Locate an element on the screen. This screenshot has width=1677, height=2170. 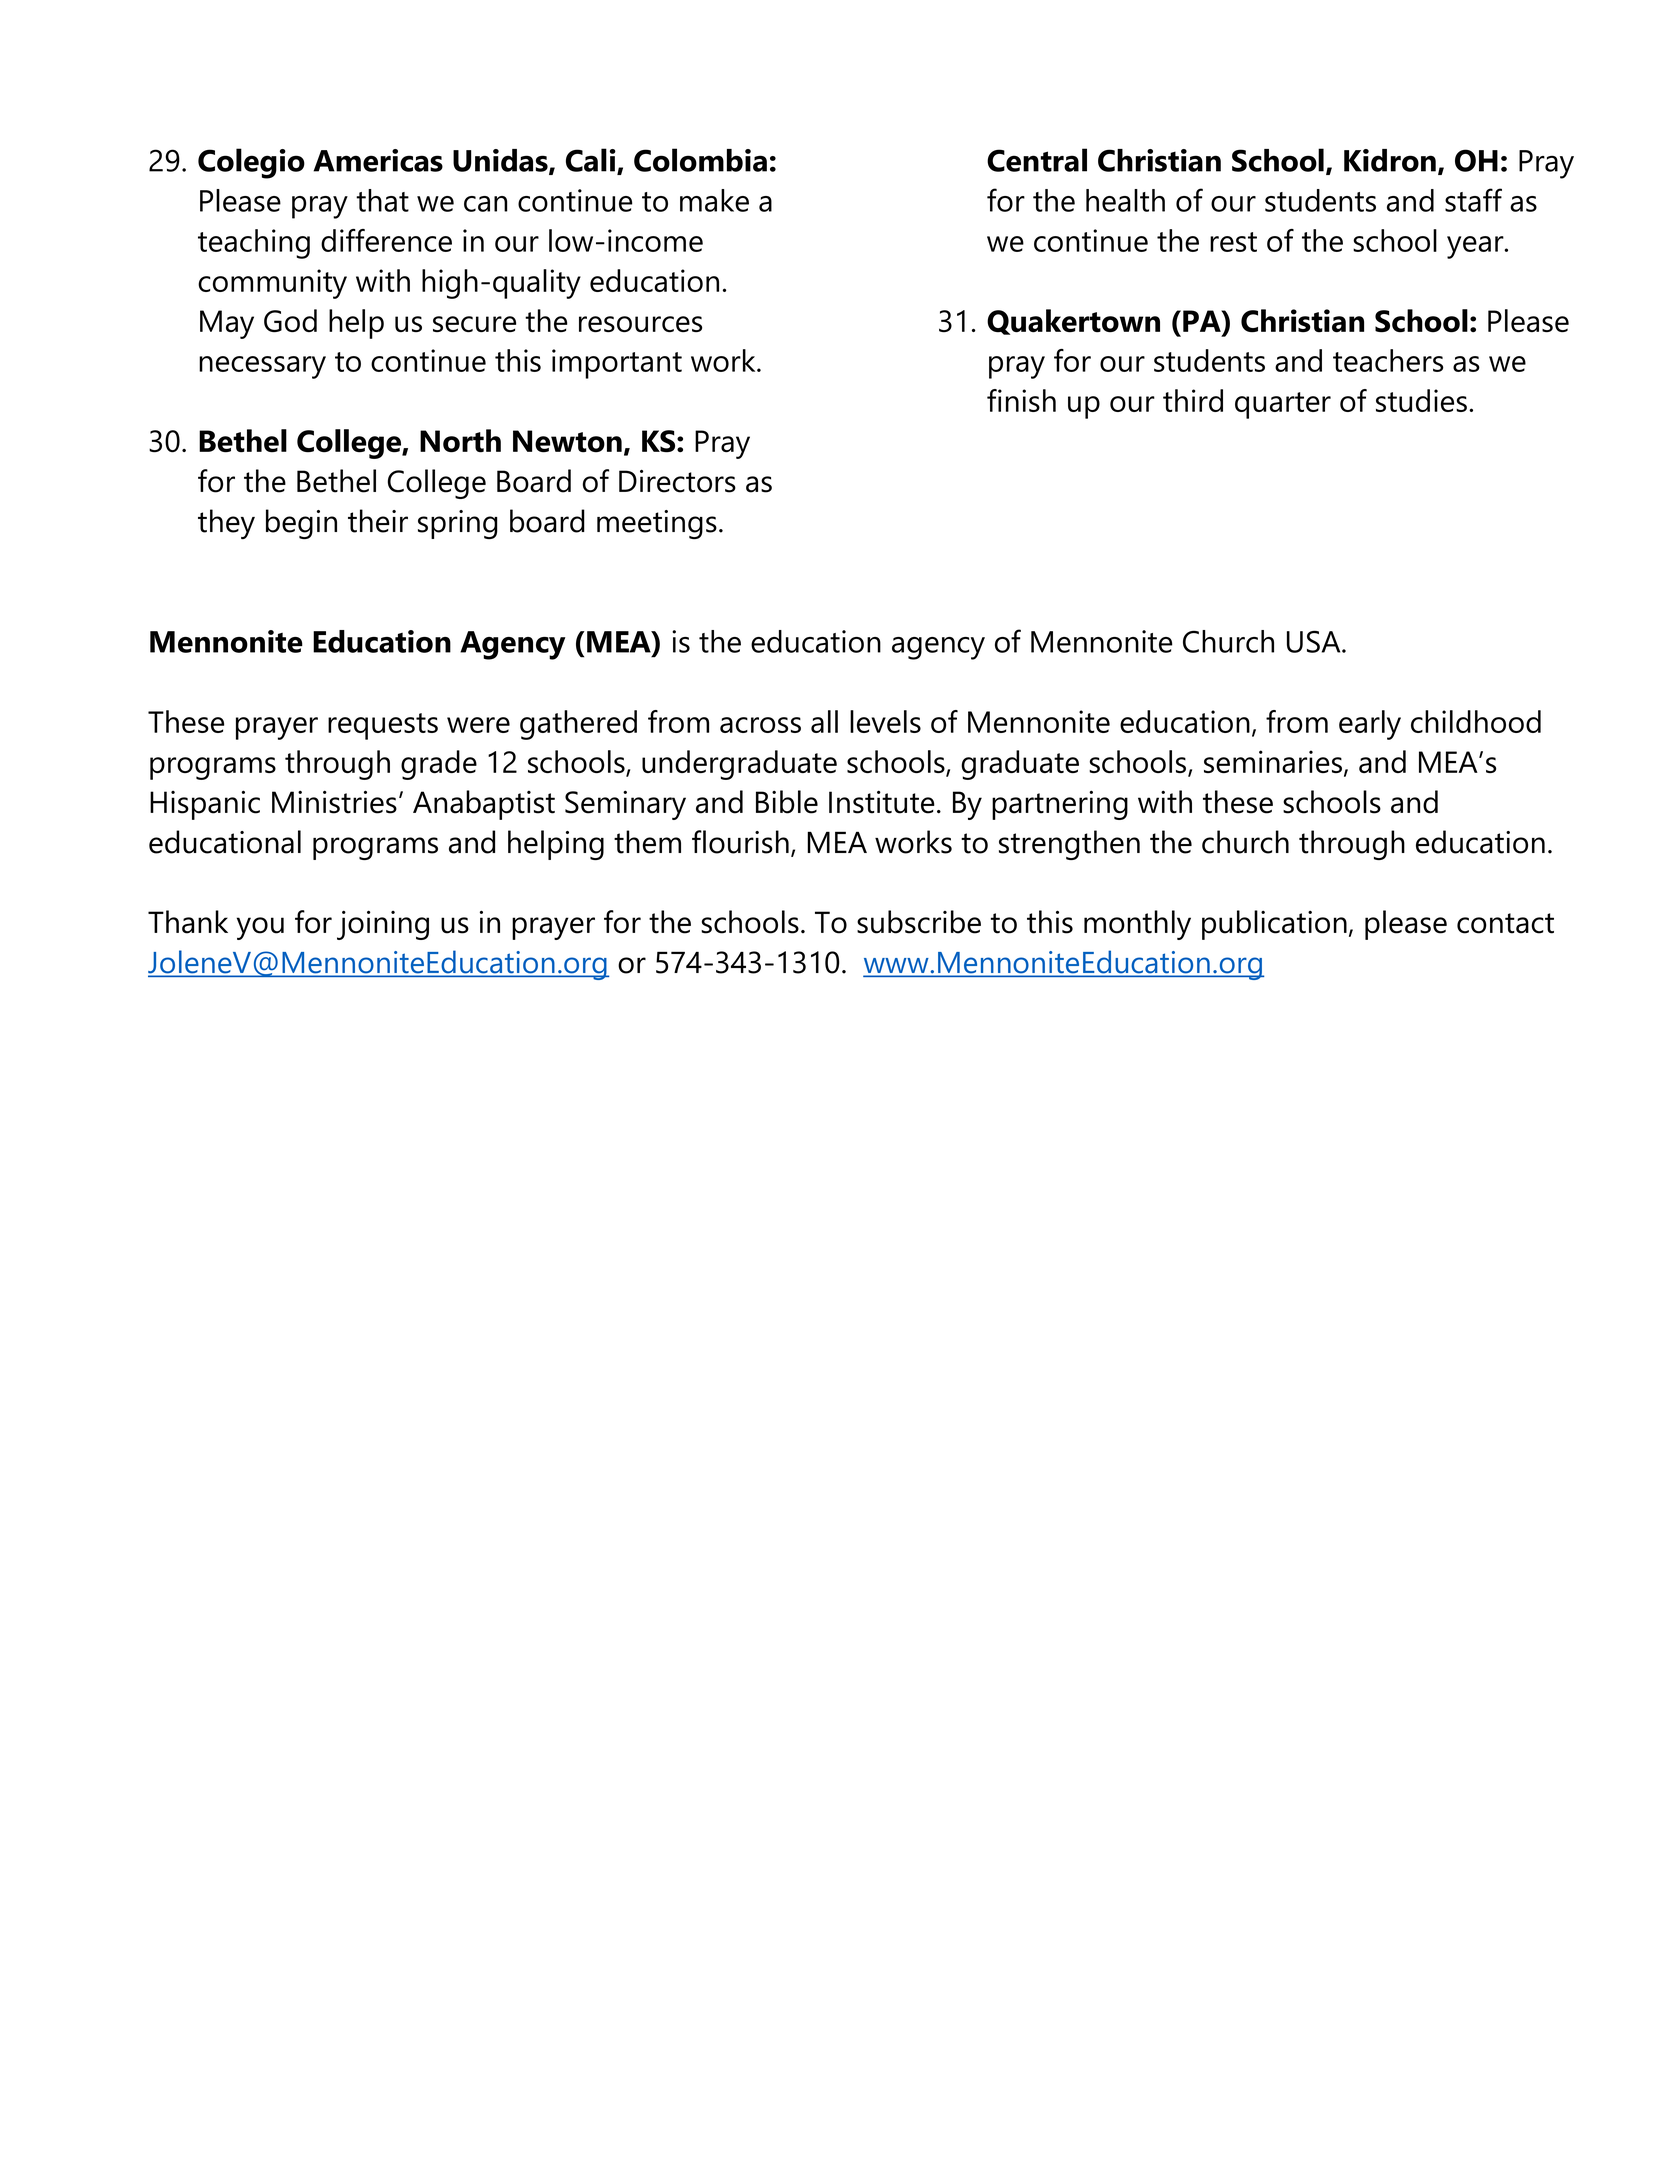
subscribe is located at coordinates (919, 922).
